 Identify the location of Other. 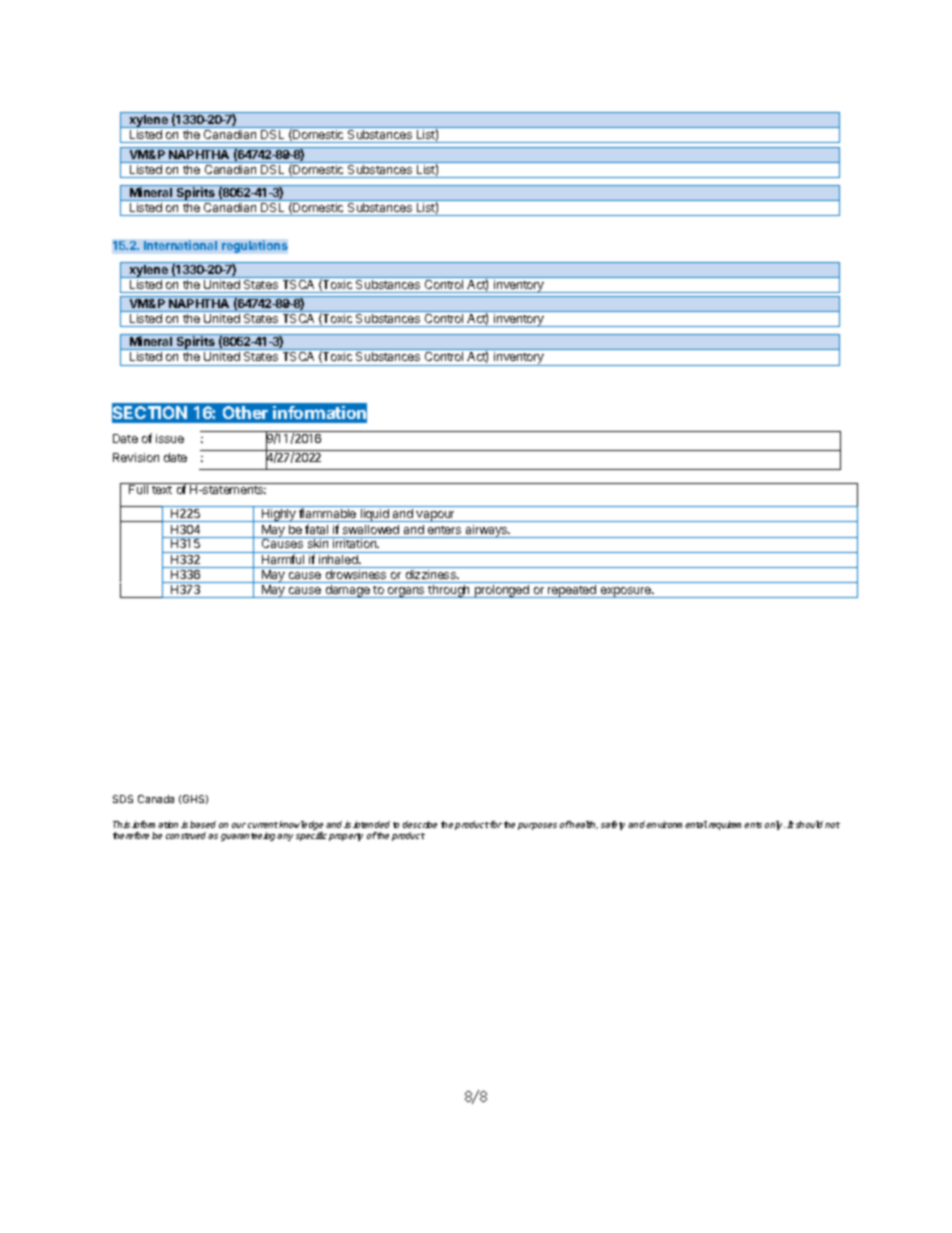
(245, 412).
